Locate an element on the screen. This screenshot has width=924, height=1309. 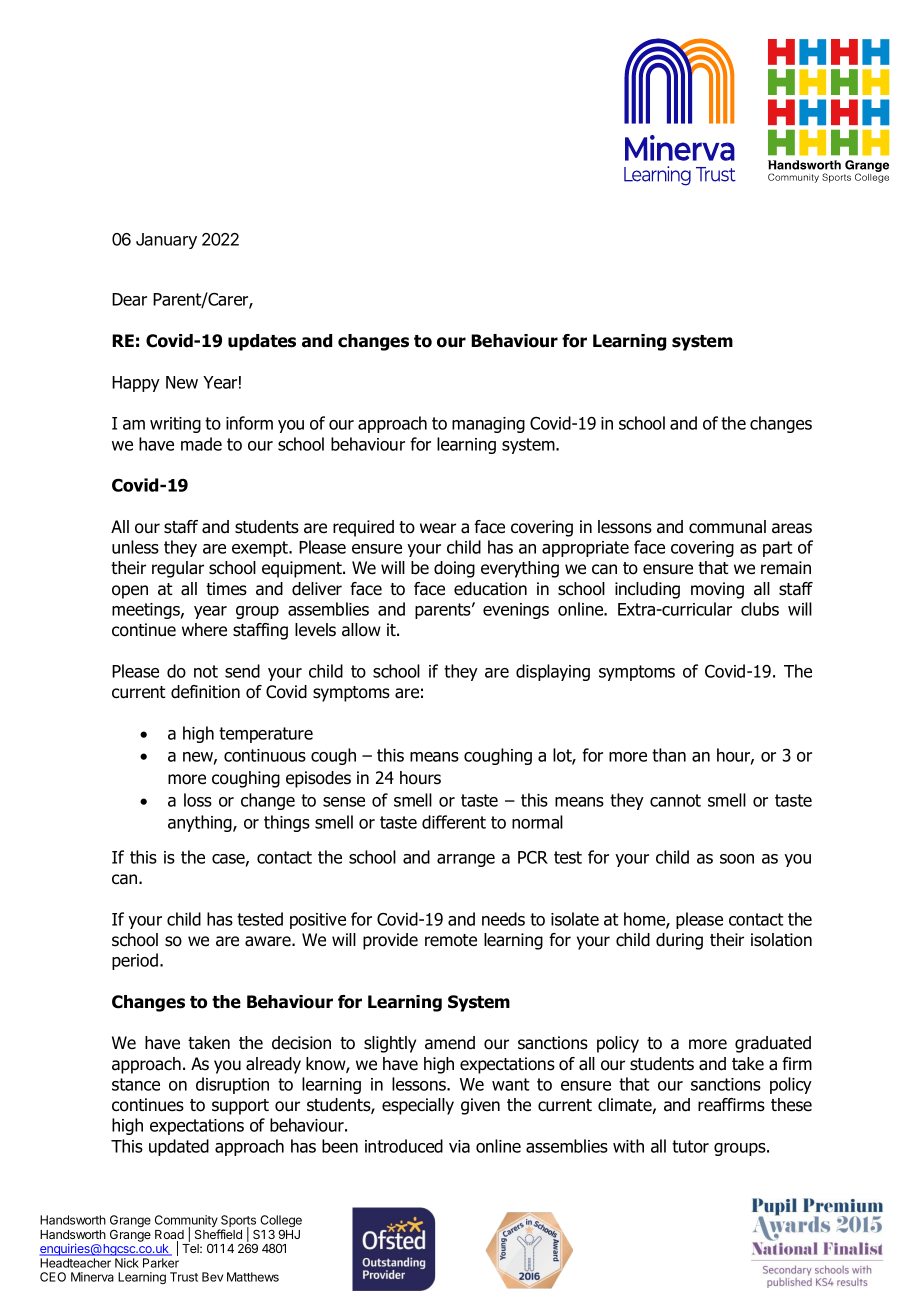
communal is located at coordinates (727, 527).
